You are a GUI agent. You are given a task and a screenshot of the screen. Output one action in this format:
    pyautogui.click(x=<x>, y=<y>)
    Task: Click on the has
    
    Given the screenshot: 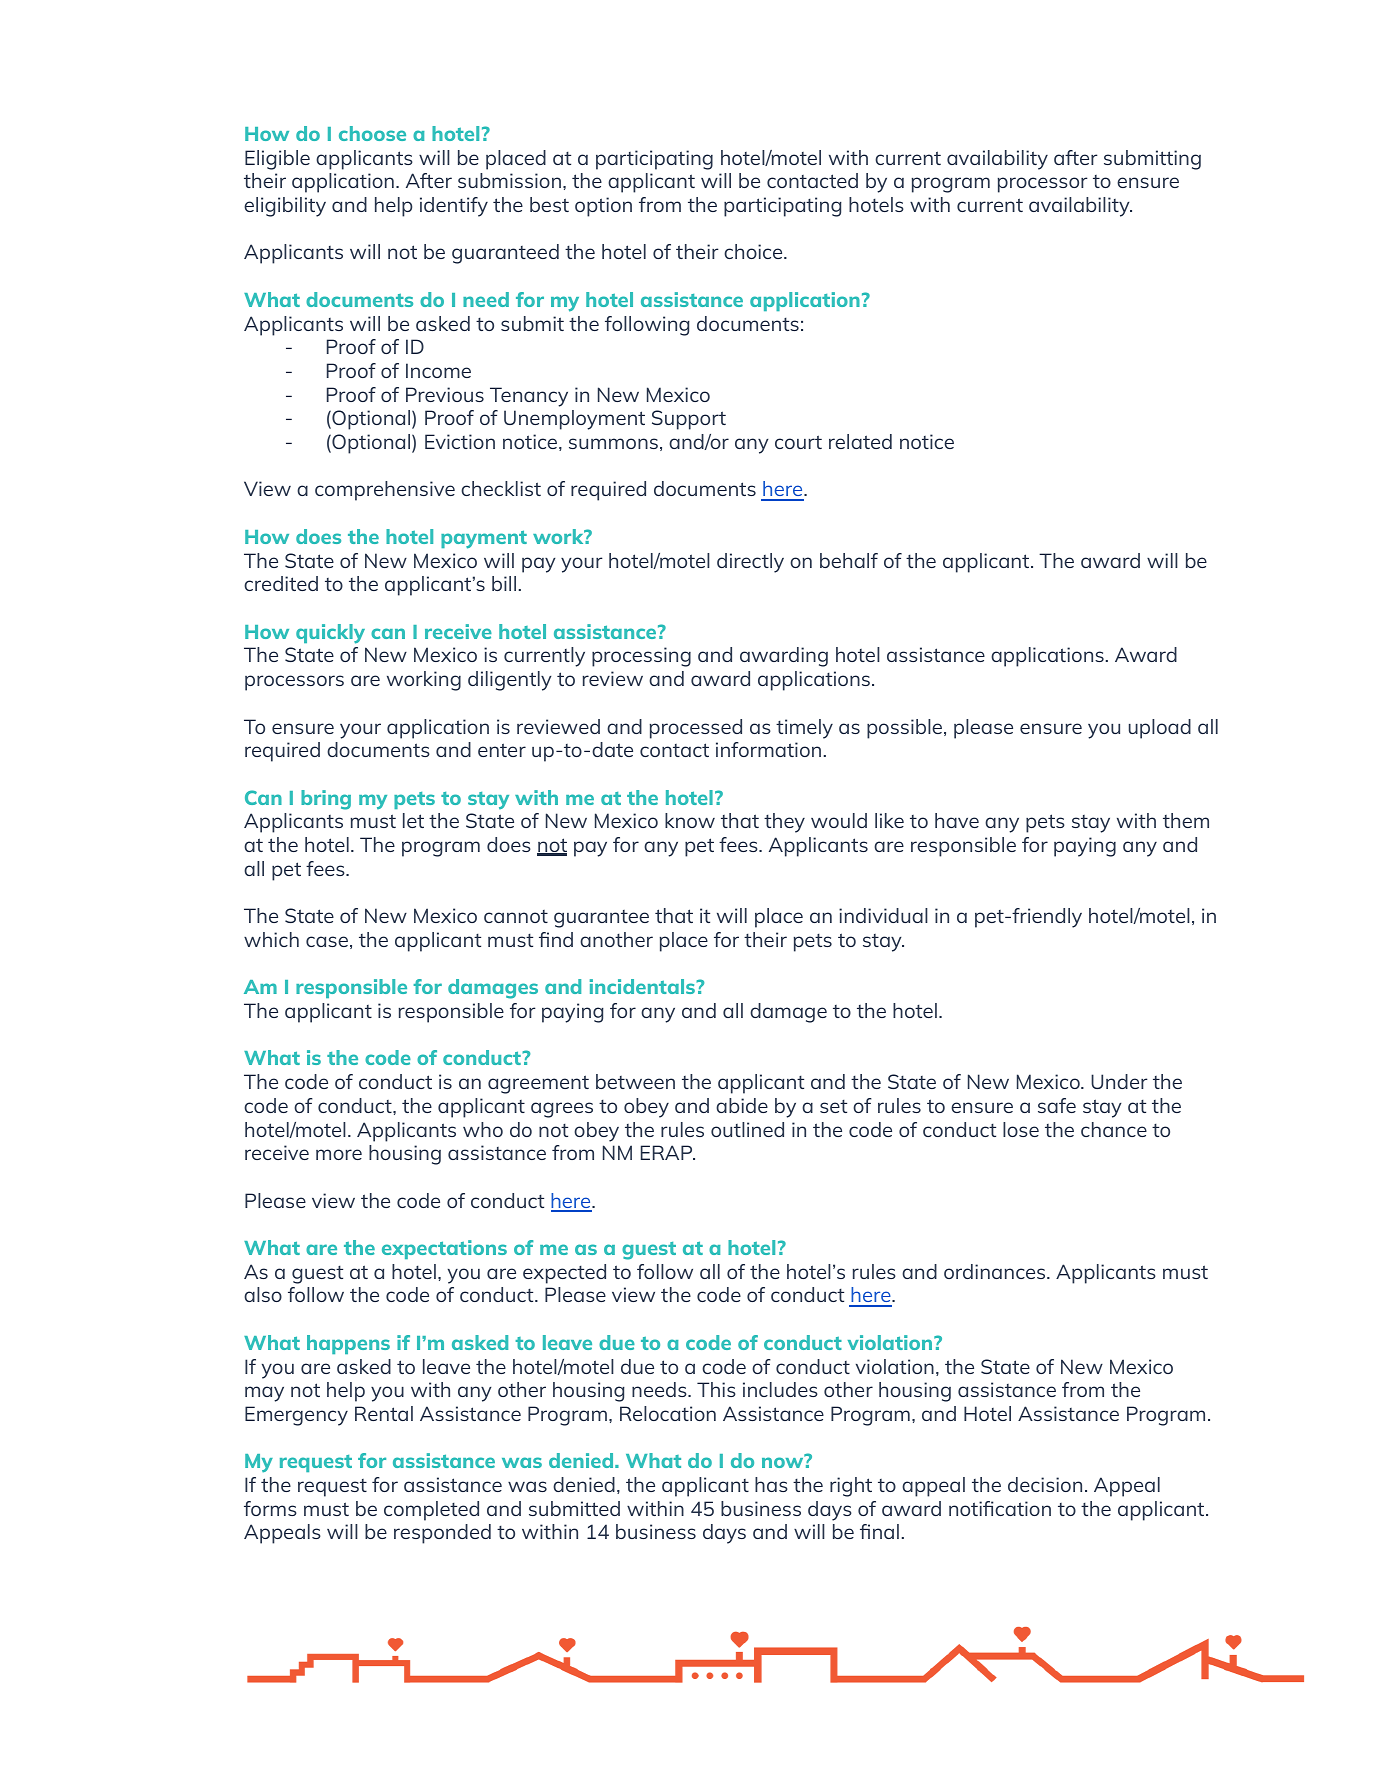 What is the action you would take?
    pyautogui.click(x=771, y=1484)
